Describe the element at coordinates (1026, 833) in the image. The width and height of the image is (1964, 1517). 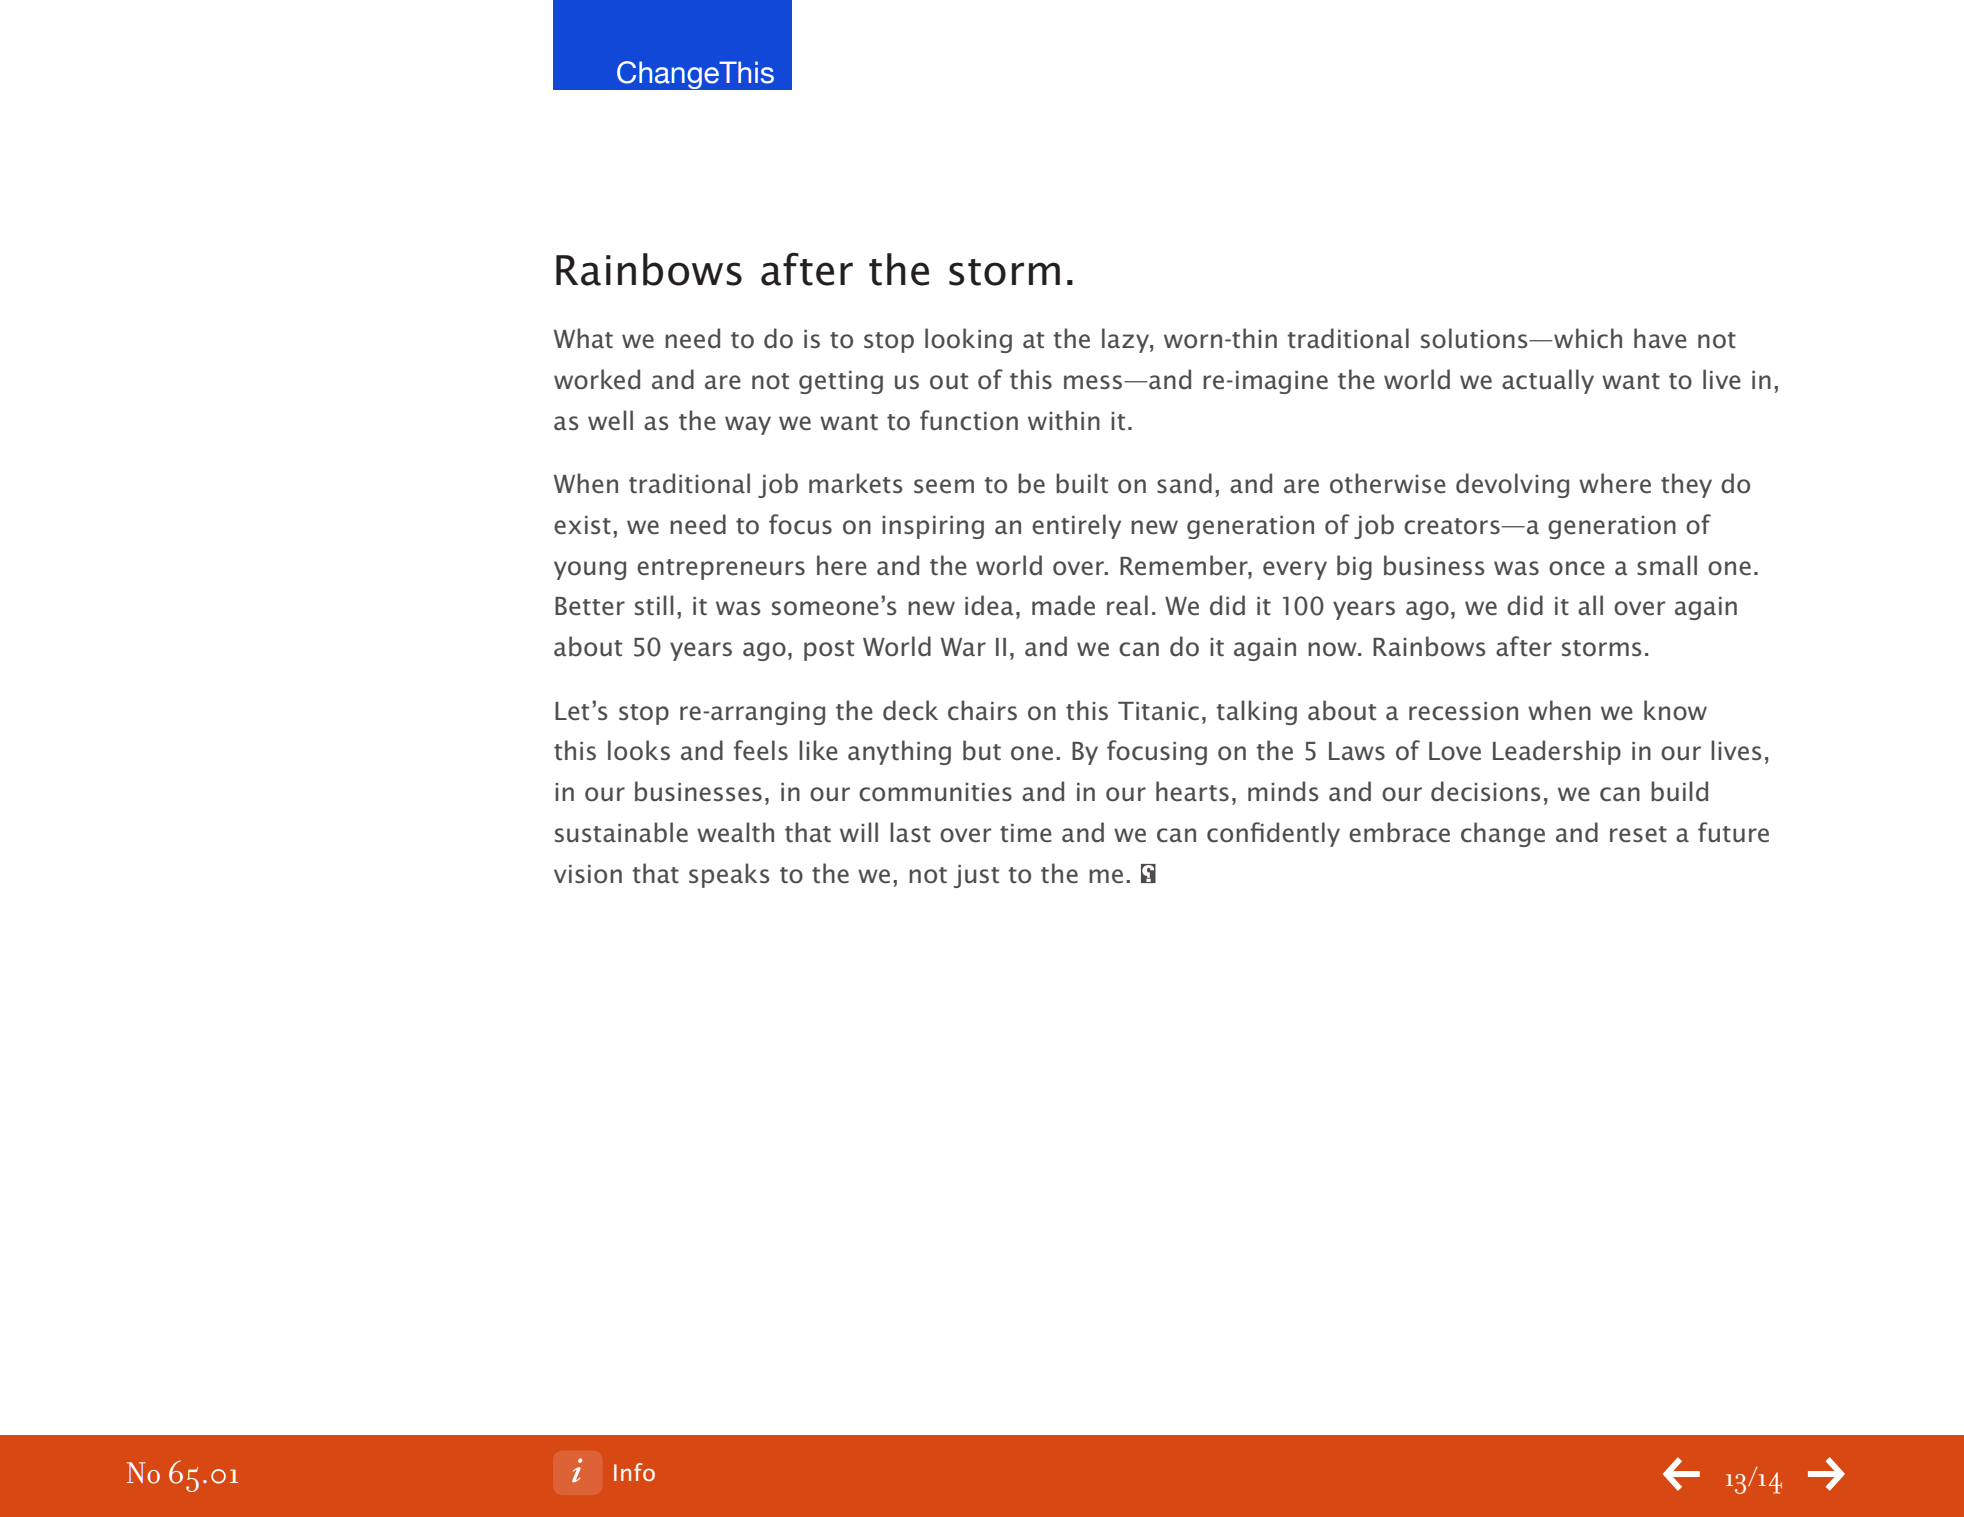
I see `time` at that location.
